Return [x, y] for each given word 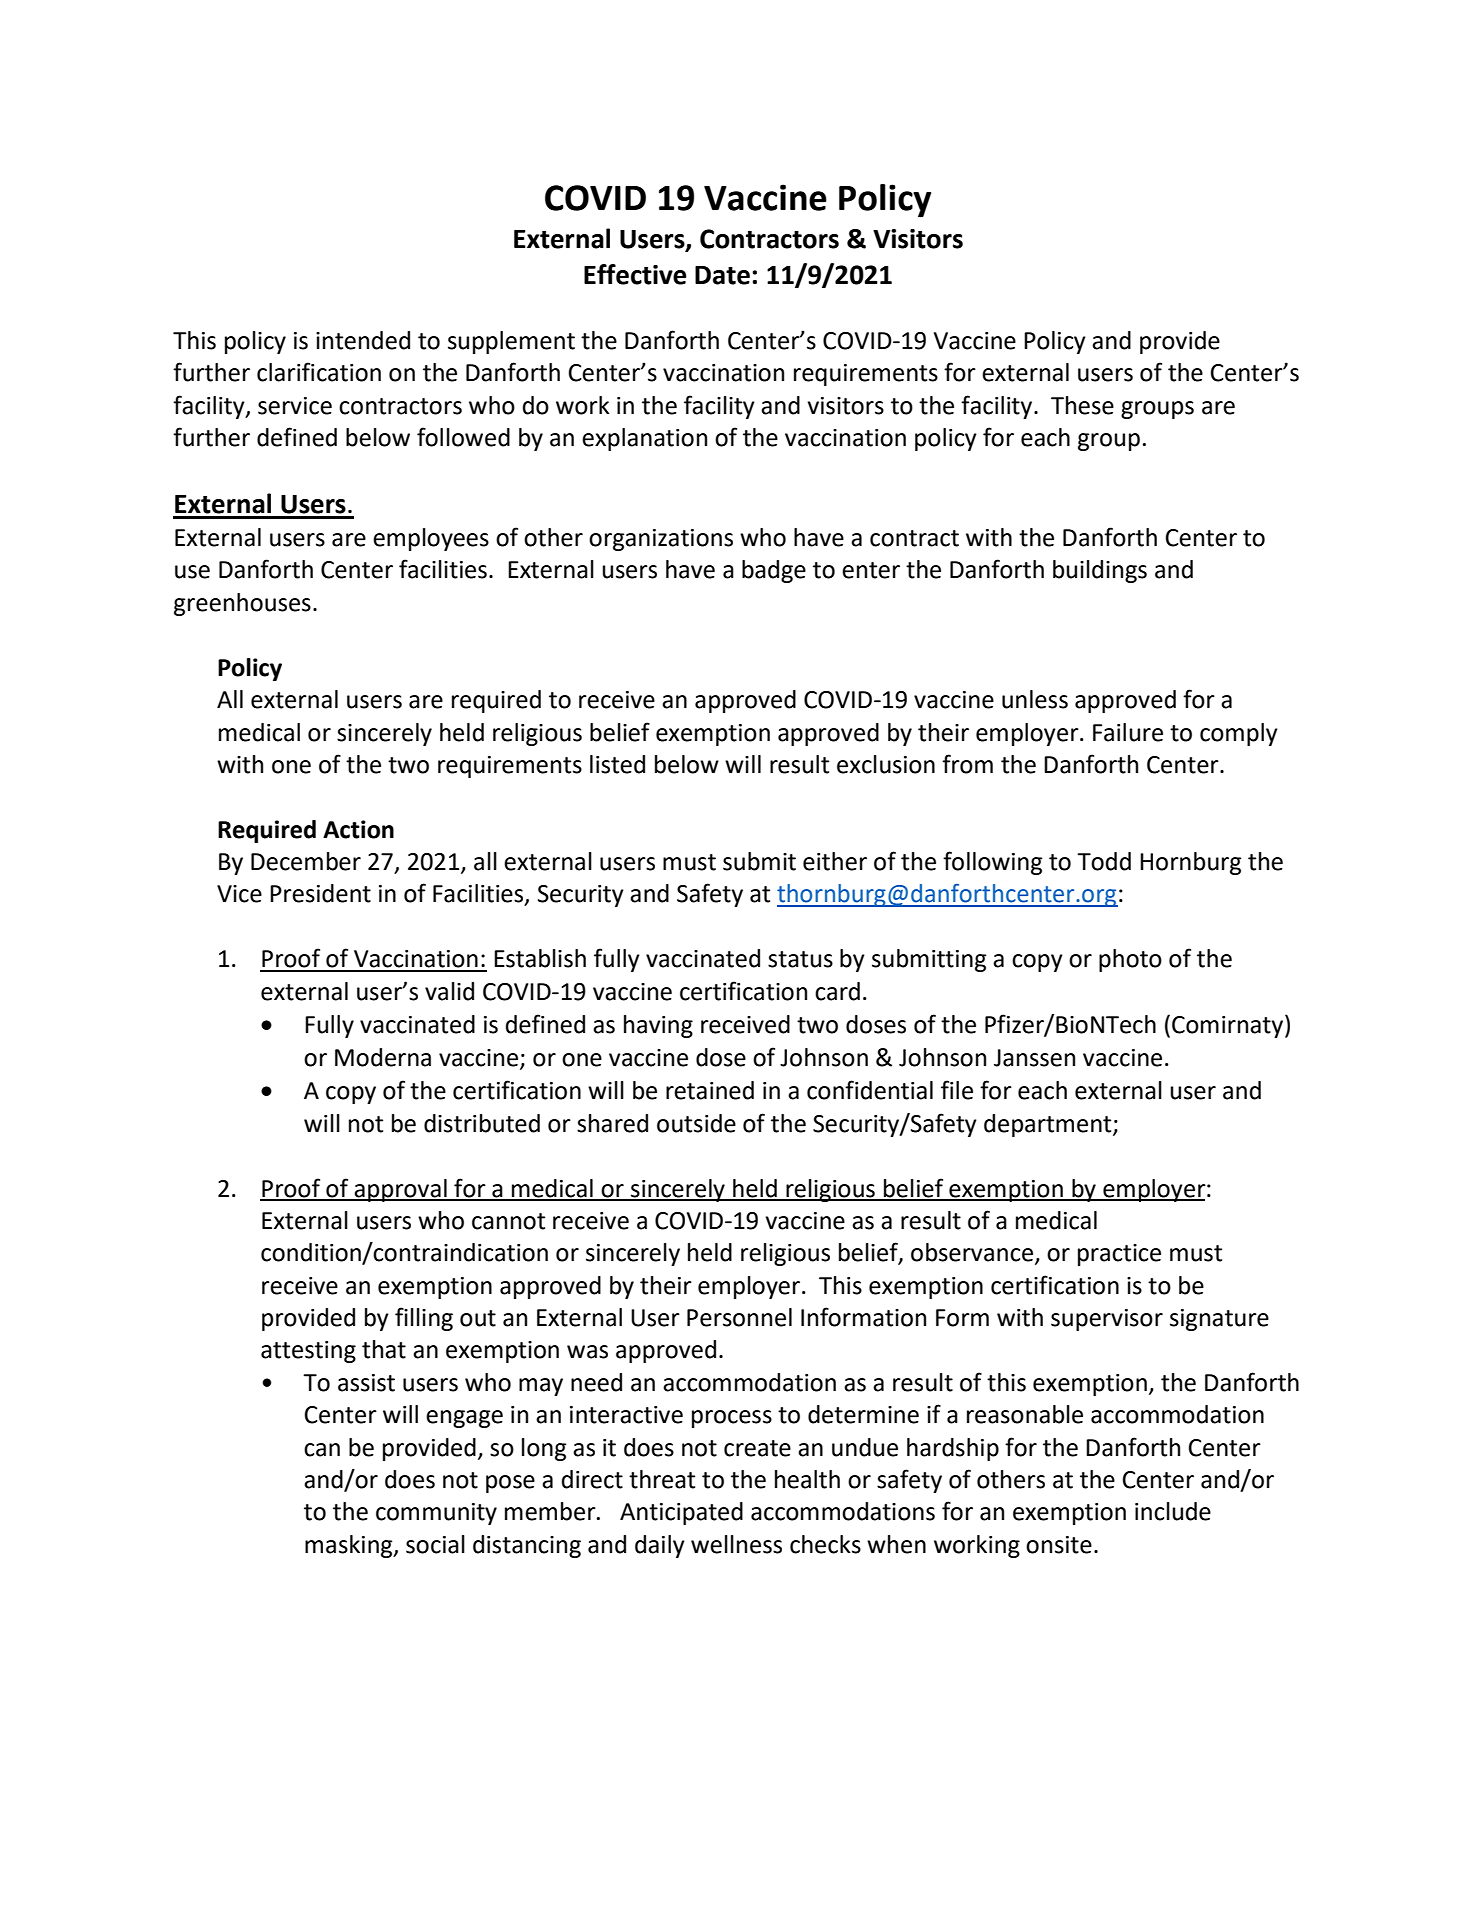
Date [722, 275]
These [1082, 405]
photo [1130, 960]
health [807, 1479]
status [800, 959]
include [1173, 1511]
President [320, 893]
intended [363, 340]
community [436, 1514]
